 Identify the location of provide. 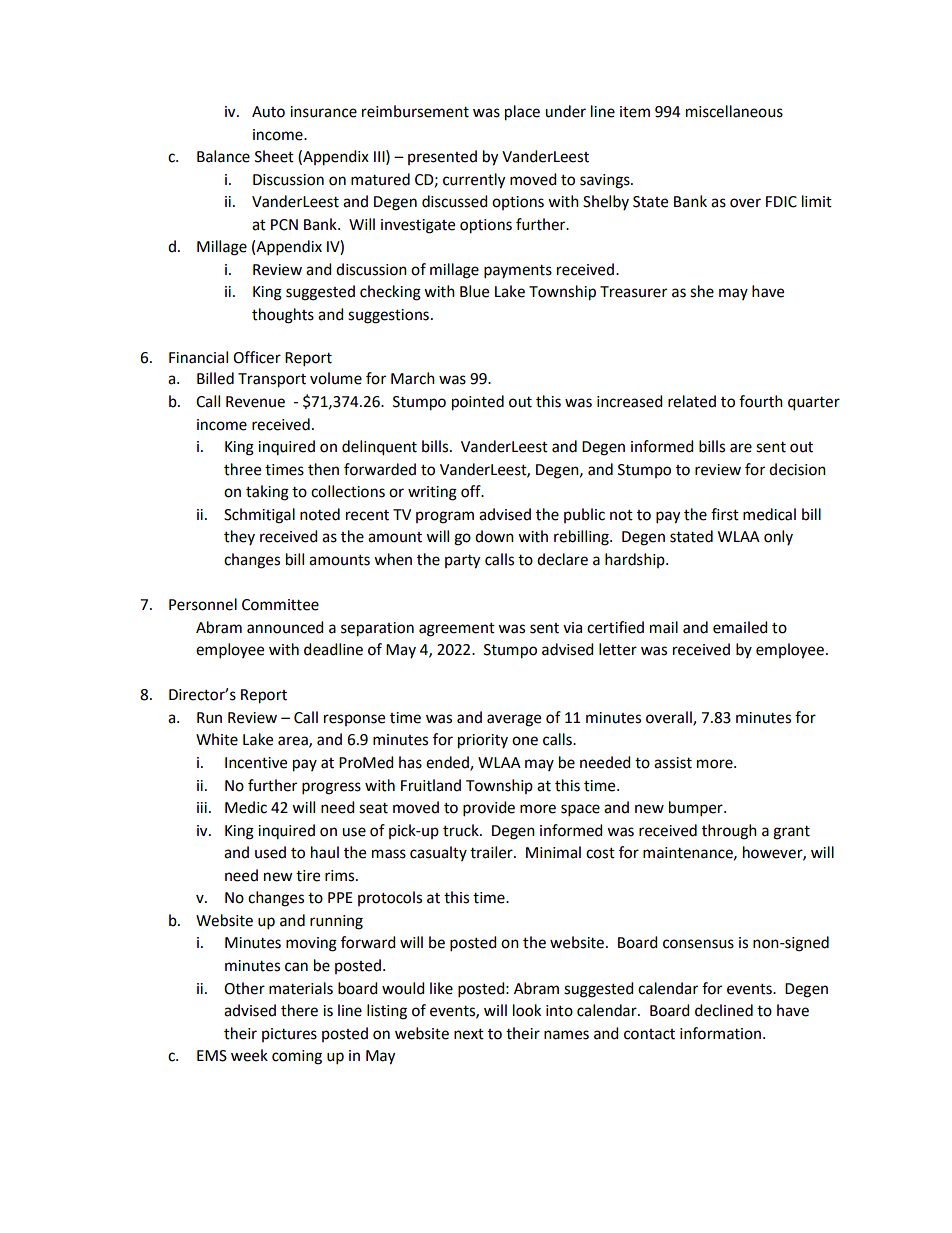
(489, 809).
